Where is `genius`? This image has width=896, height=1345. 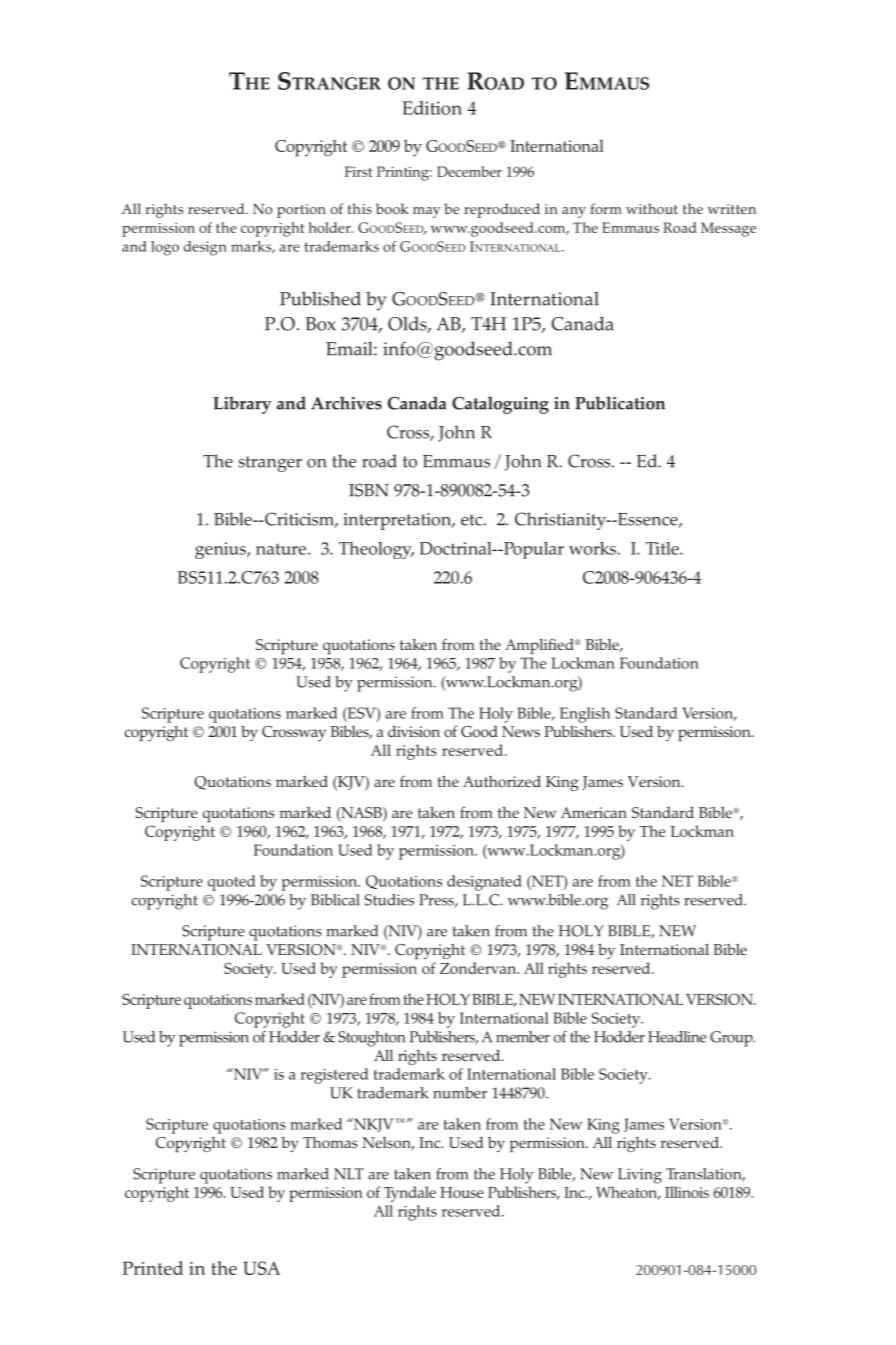 genius is located at coordinates (221, 550).
